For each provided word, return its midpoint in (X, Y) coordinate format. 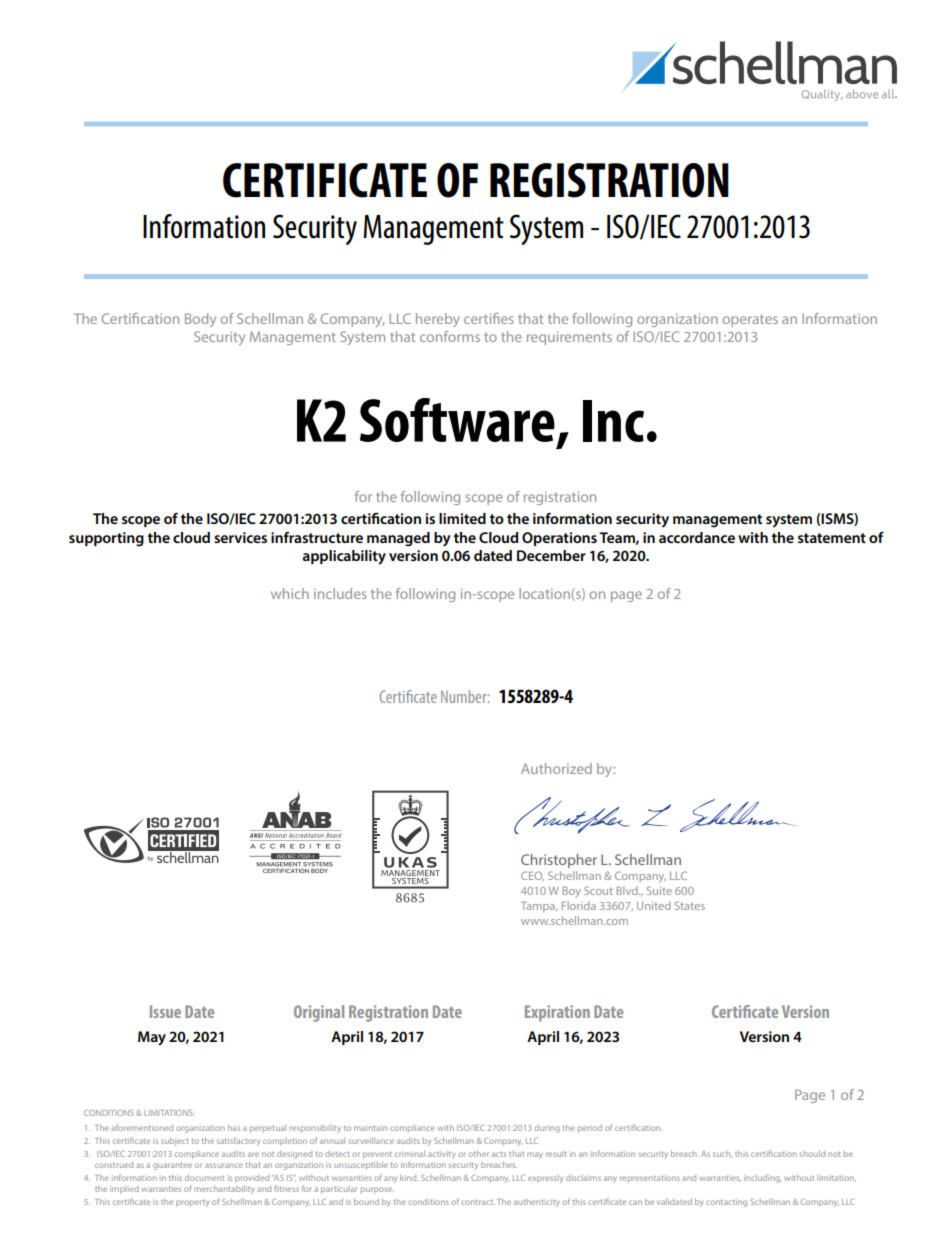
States (690, 905)
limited (462, 518)
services (240, 537)
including (762, 1179)
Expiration (557, 1013)
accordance (697, 537)
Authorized (556, 768)
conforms (450, 336)
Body (200, 320)
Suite (659, 890)
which (290, 593)
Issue (165, 1011)
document (204, 1178)
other (478, 1154)
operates (750, 320)
